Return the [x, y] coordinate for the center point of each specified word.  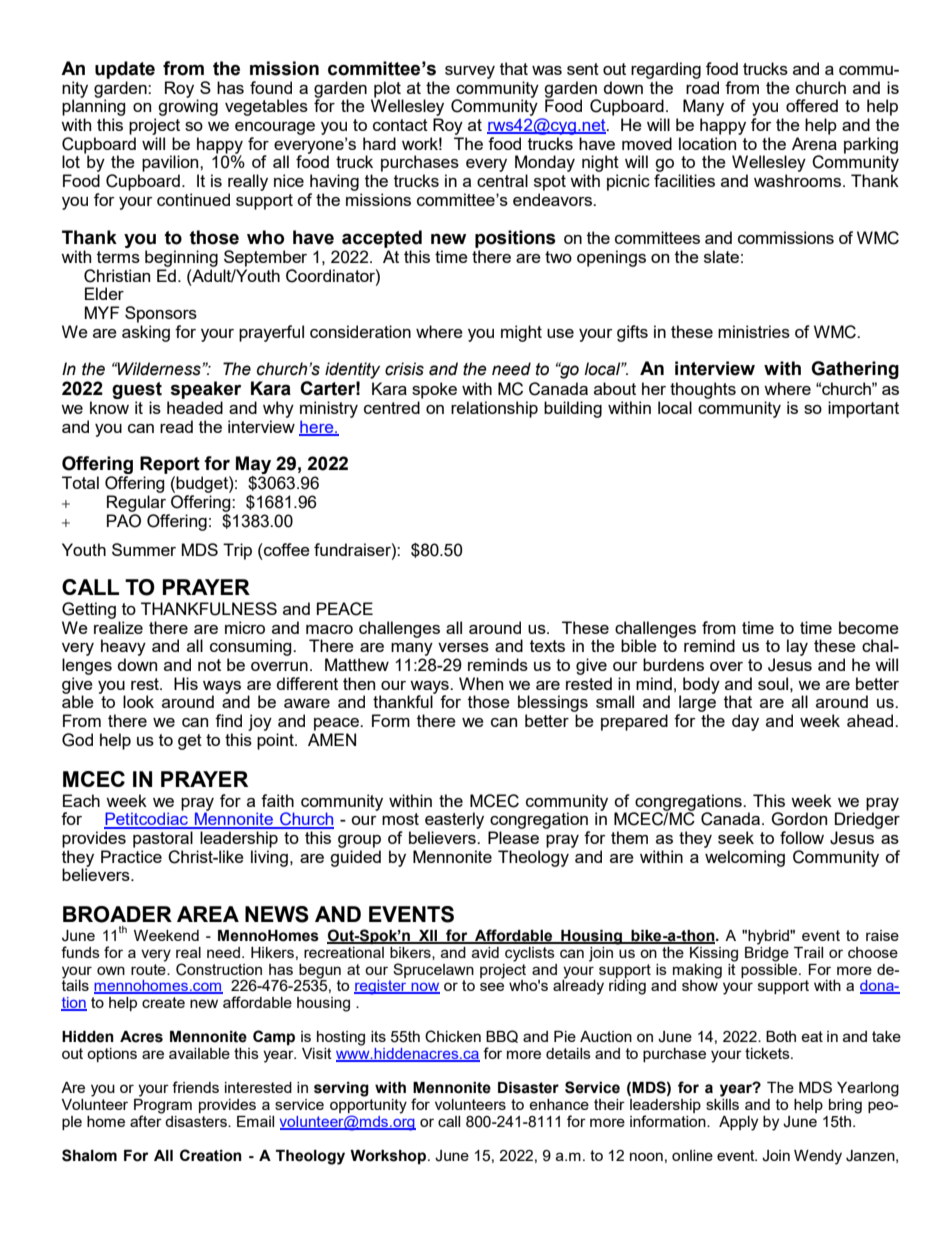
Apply [738, 1123]
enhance [559, 1104]
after [146, 1120]
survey [470, 72]
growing [188, 106]
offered [812, 105]
